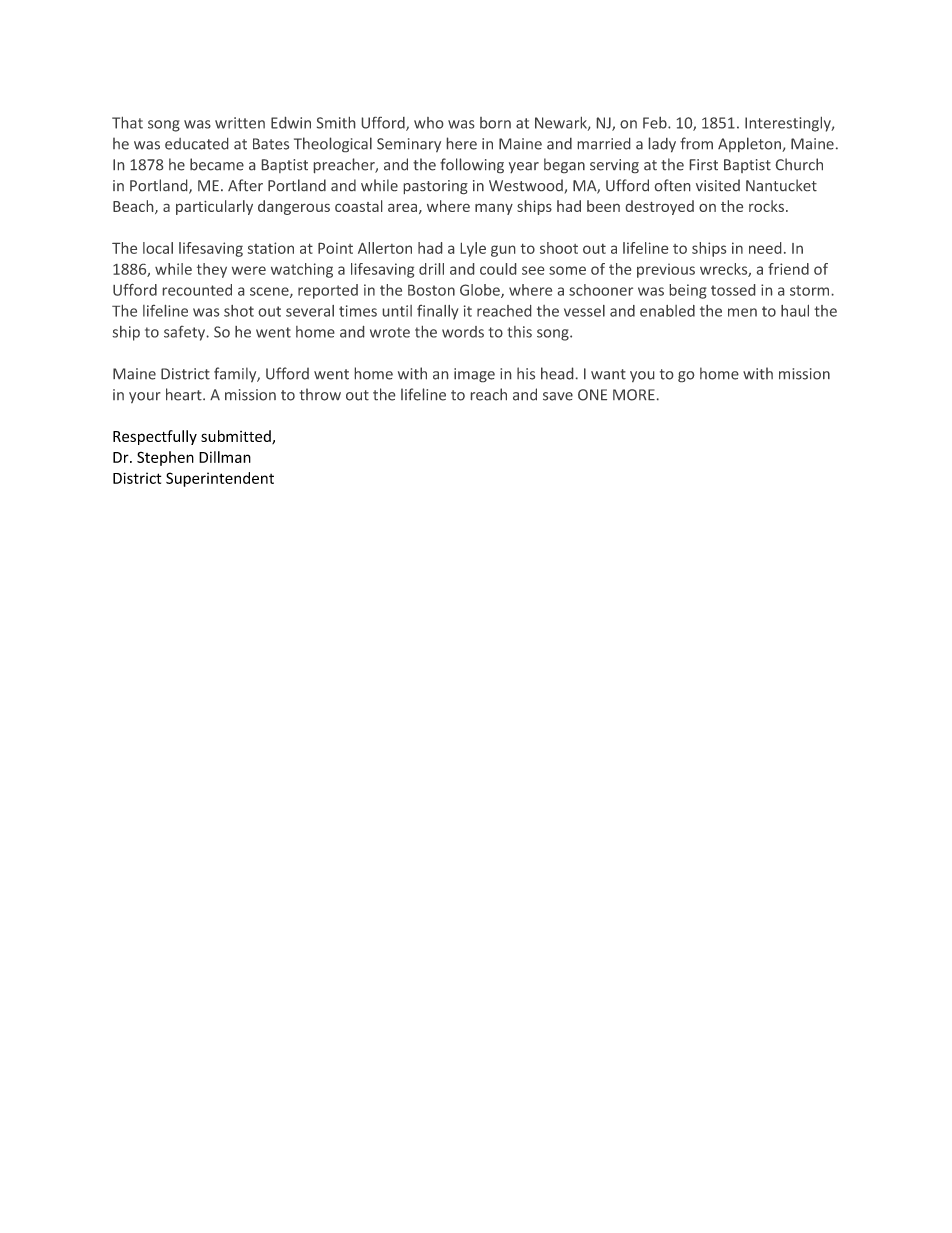  I want to click on tossed, so click(733, 290).
